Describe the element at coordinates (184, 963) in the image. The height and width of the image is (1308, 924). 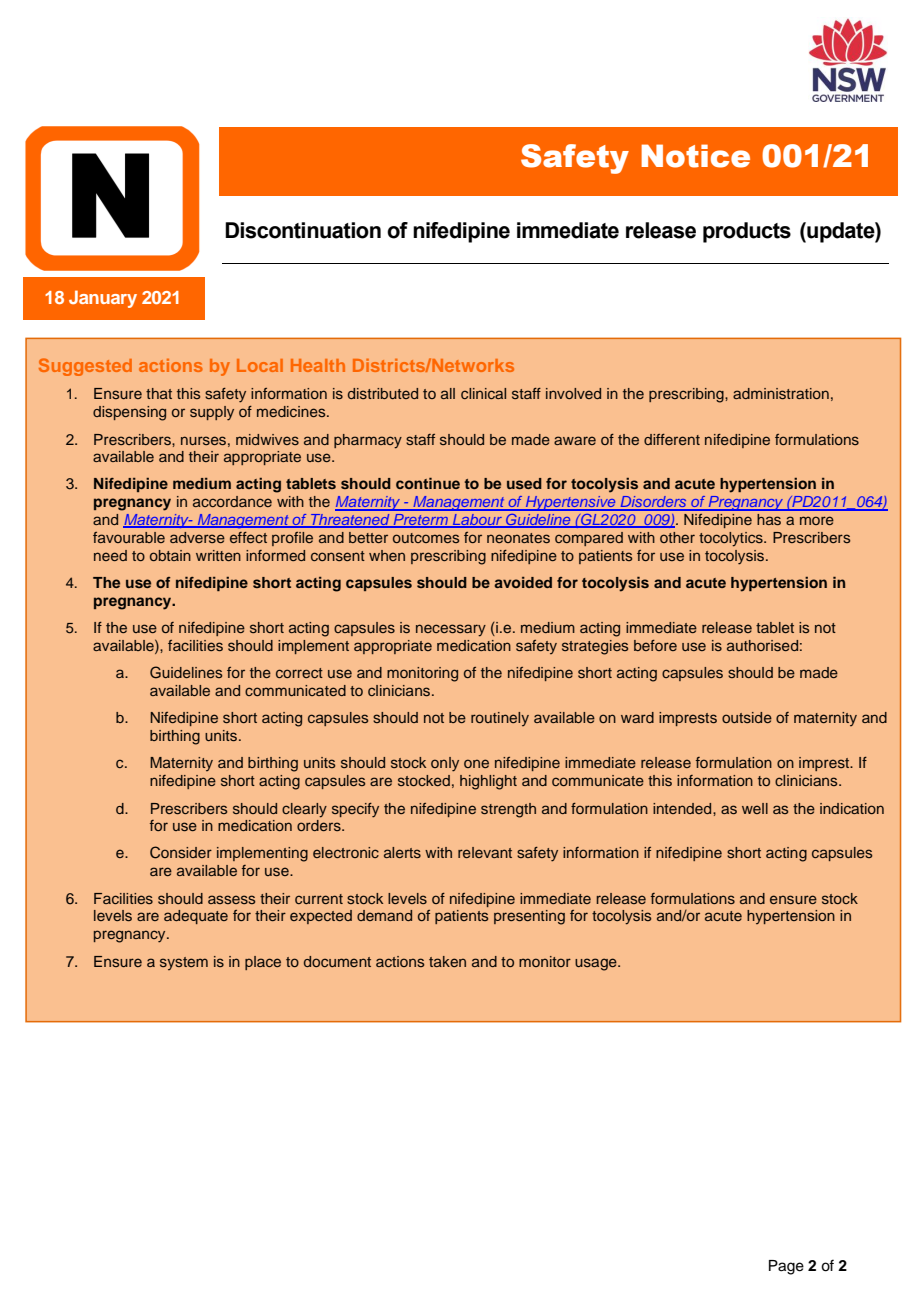
I see `system` at that location.
